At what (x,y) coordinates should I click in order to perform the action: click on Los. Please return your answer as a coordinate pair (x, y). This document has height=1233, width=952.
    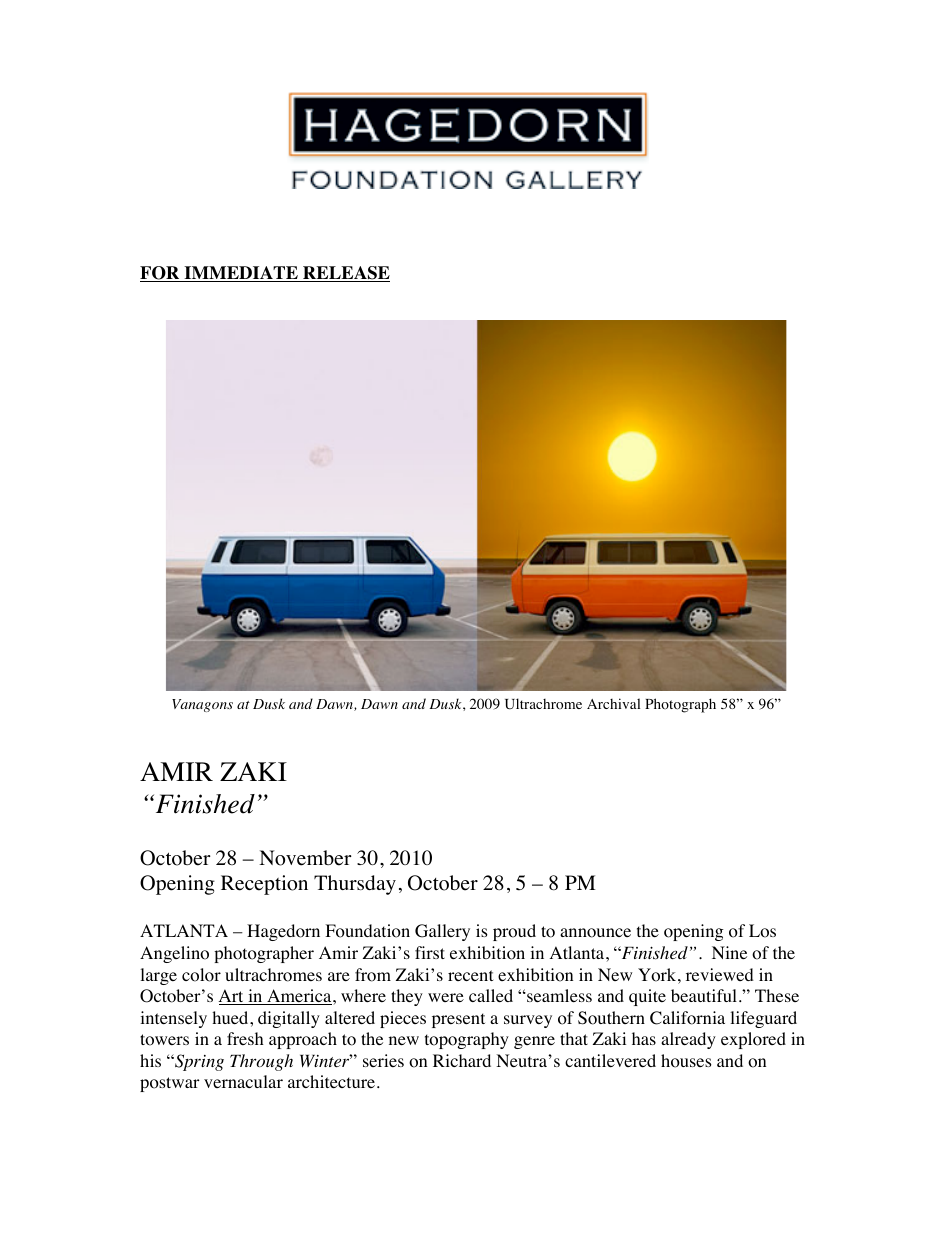
    Looking at the image, I should click on (762, 931).
